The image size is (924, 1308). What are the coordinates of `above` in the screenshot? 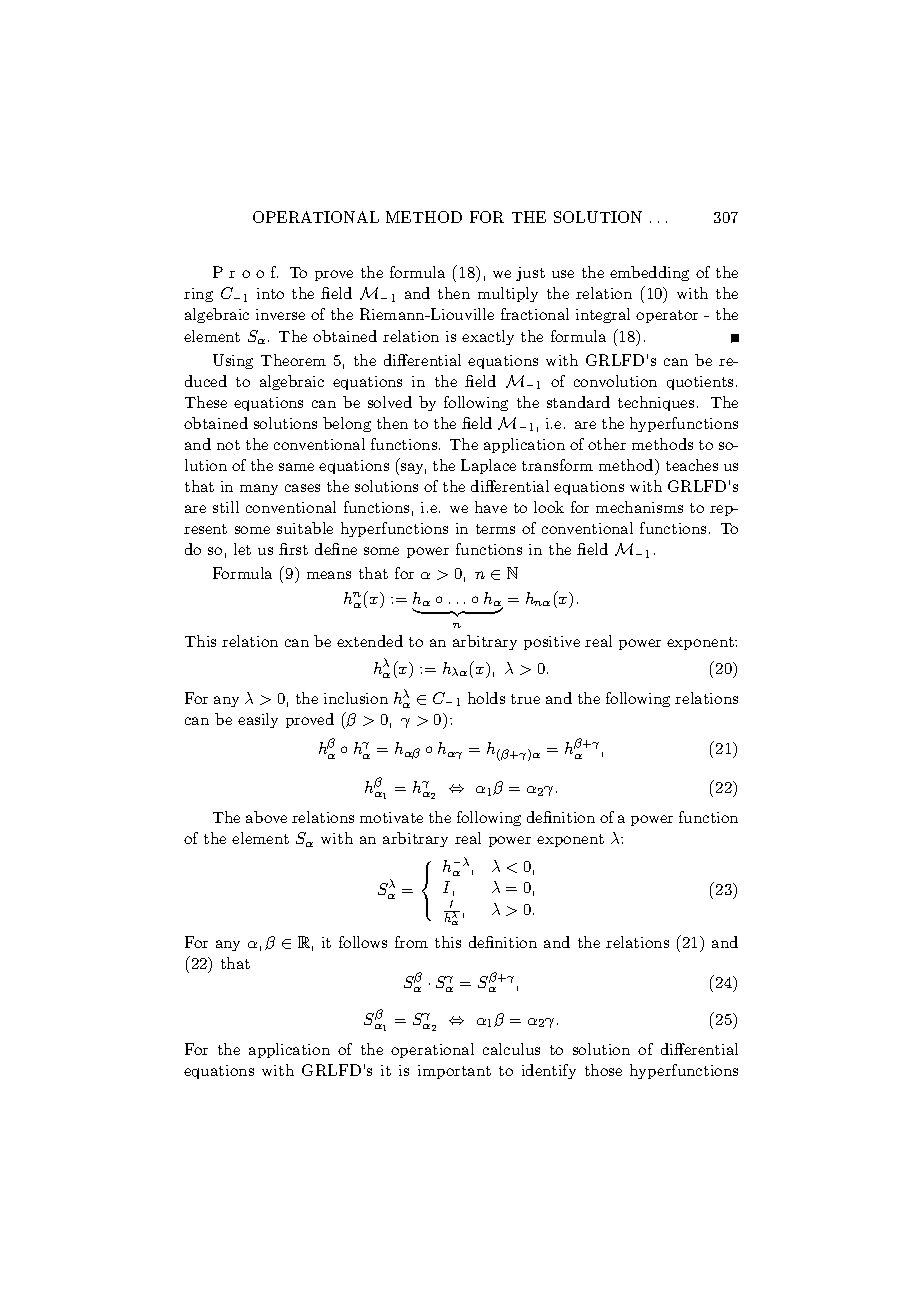 It's located at (266, 817).
